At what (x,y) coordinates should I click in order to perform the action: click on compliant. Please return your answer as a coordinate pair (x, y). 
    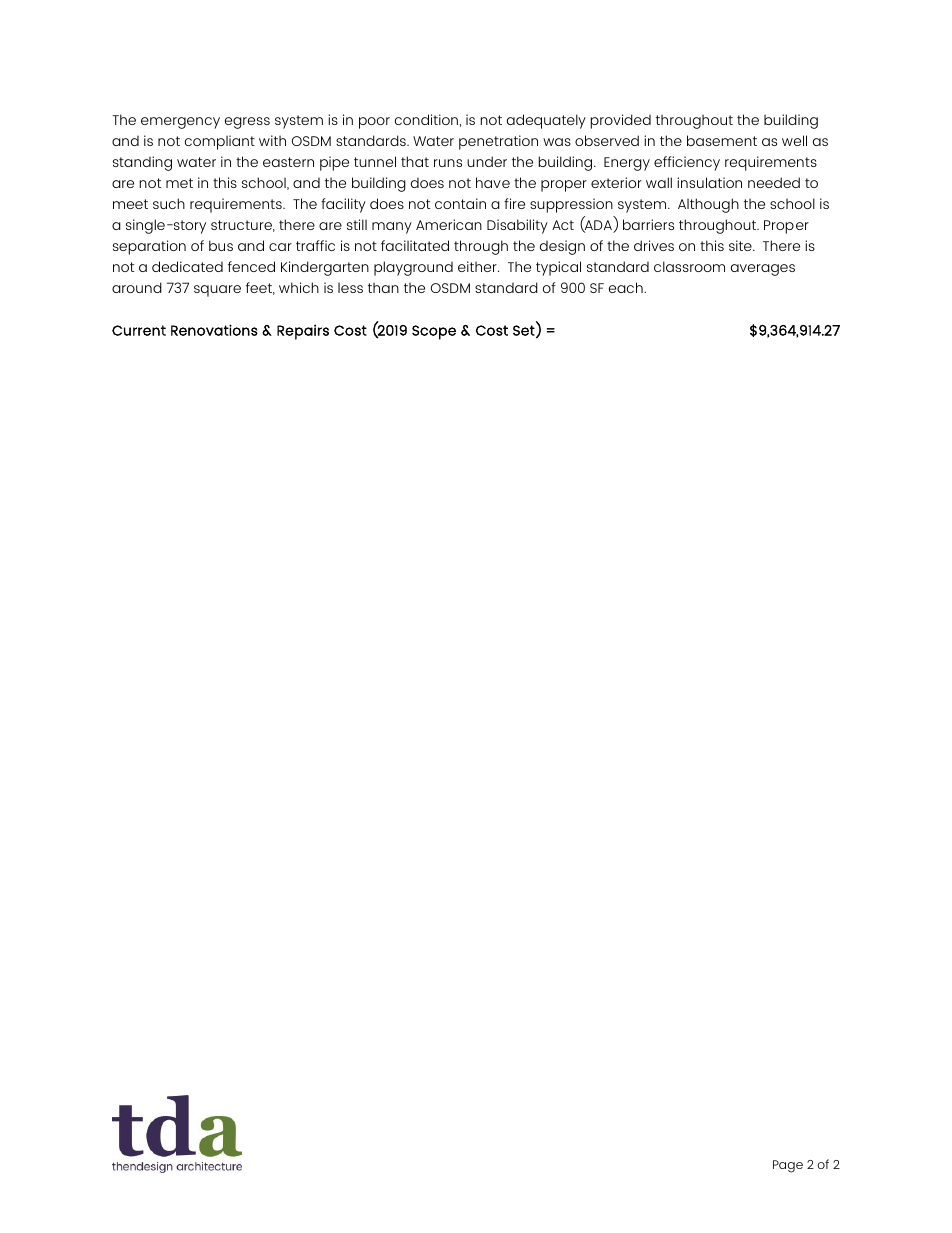
    Looking at the image, I should click on (220, 142).
